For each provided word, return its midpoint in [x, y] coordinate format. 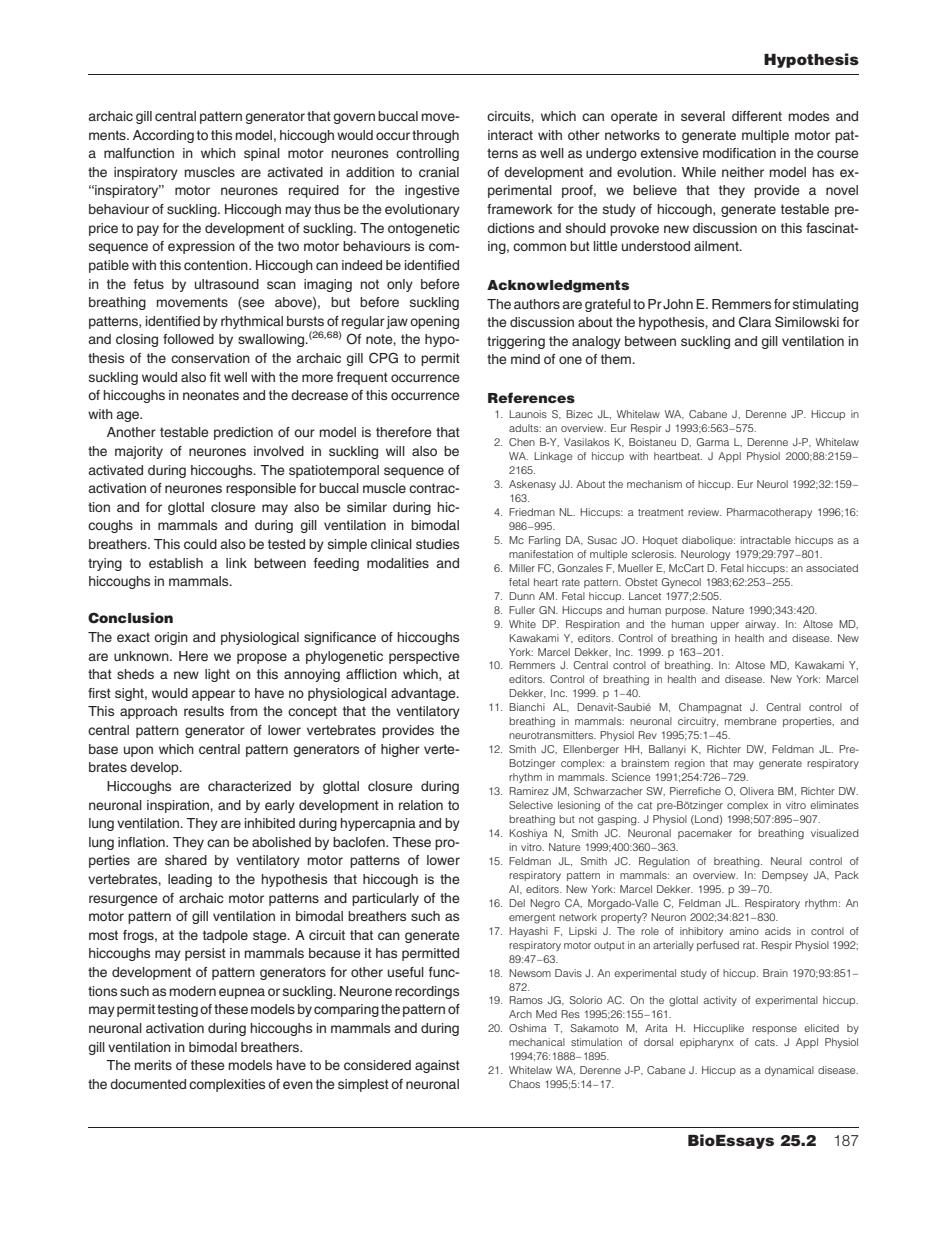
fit [215, 377]
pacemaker [705, 834]
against [437, 1066]
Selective [531, 805]
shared [186, 860]
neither [743, 172]
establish [176, 563]
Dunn [522, 596]
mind [525, 359]
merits [153, 1065]
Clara [755, 322]
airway [762, 625]
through [435, 136]
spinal [262, 154]
